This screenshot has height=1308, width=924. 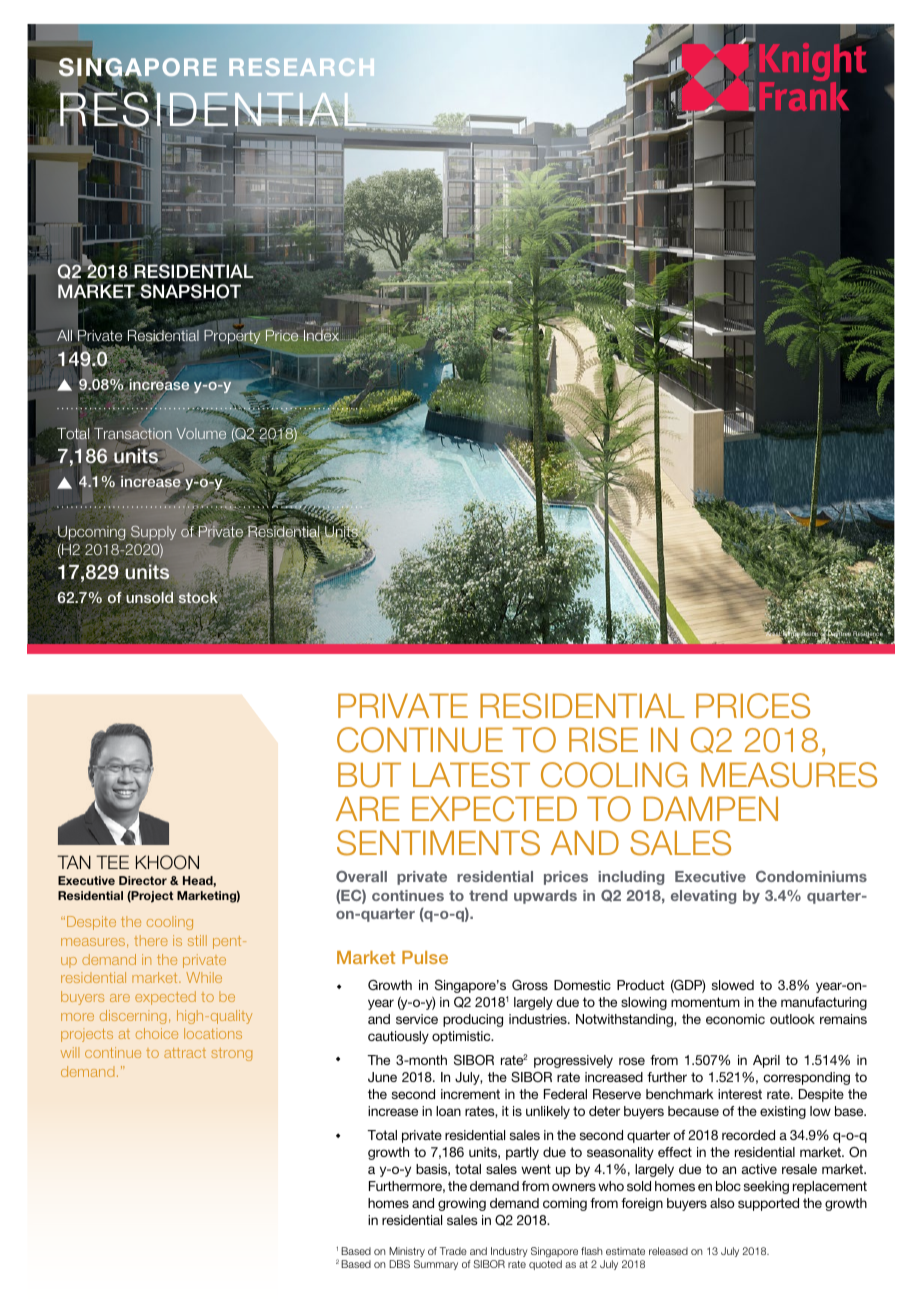 What do you see at coordinates (232, 337) in the screenshot?
I see `Property` at bounding box center [232, 337].
